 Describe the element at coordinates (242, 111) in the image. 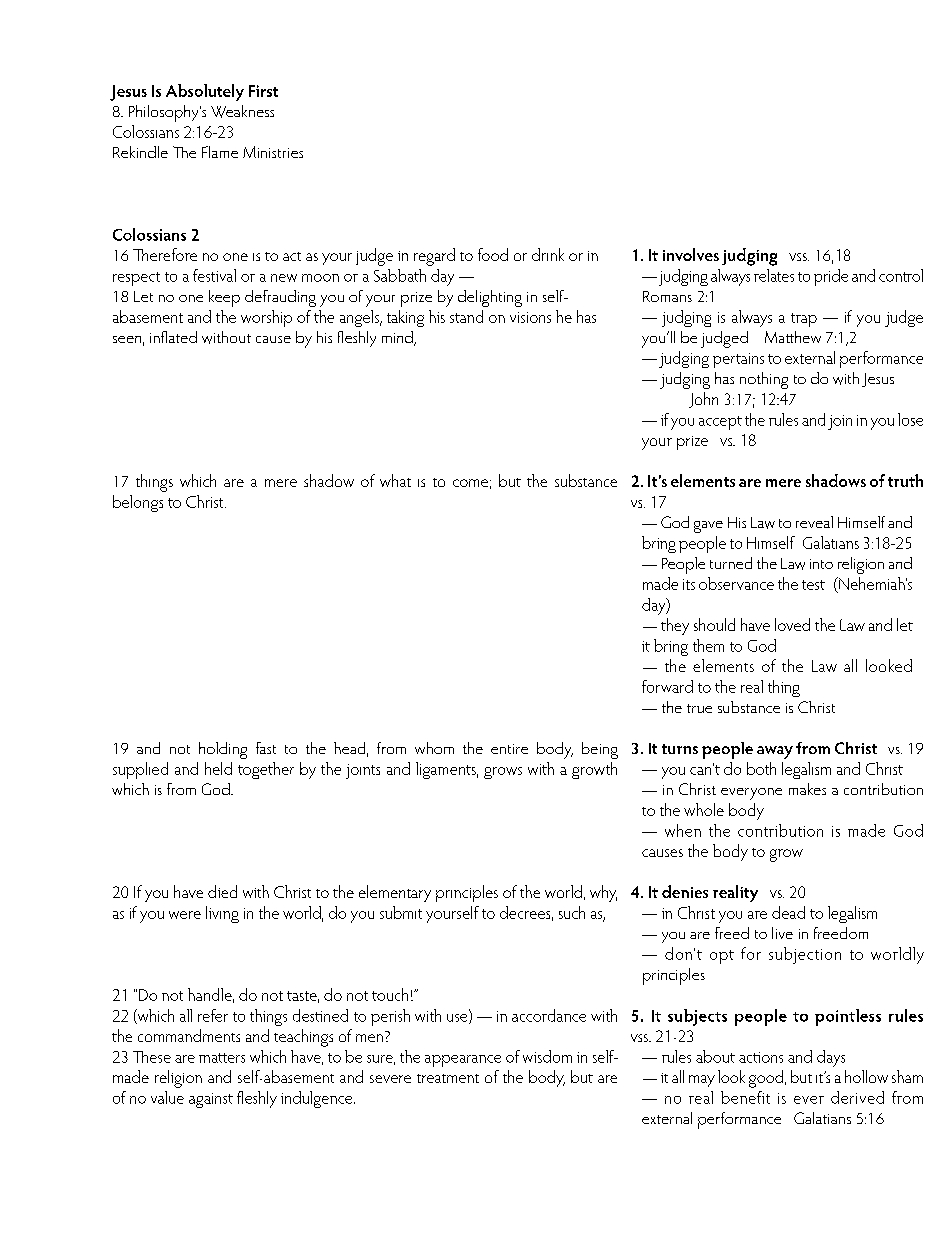

I see `Weakness` at that location.
